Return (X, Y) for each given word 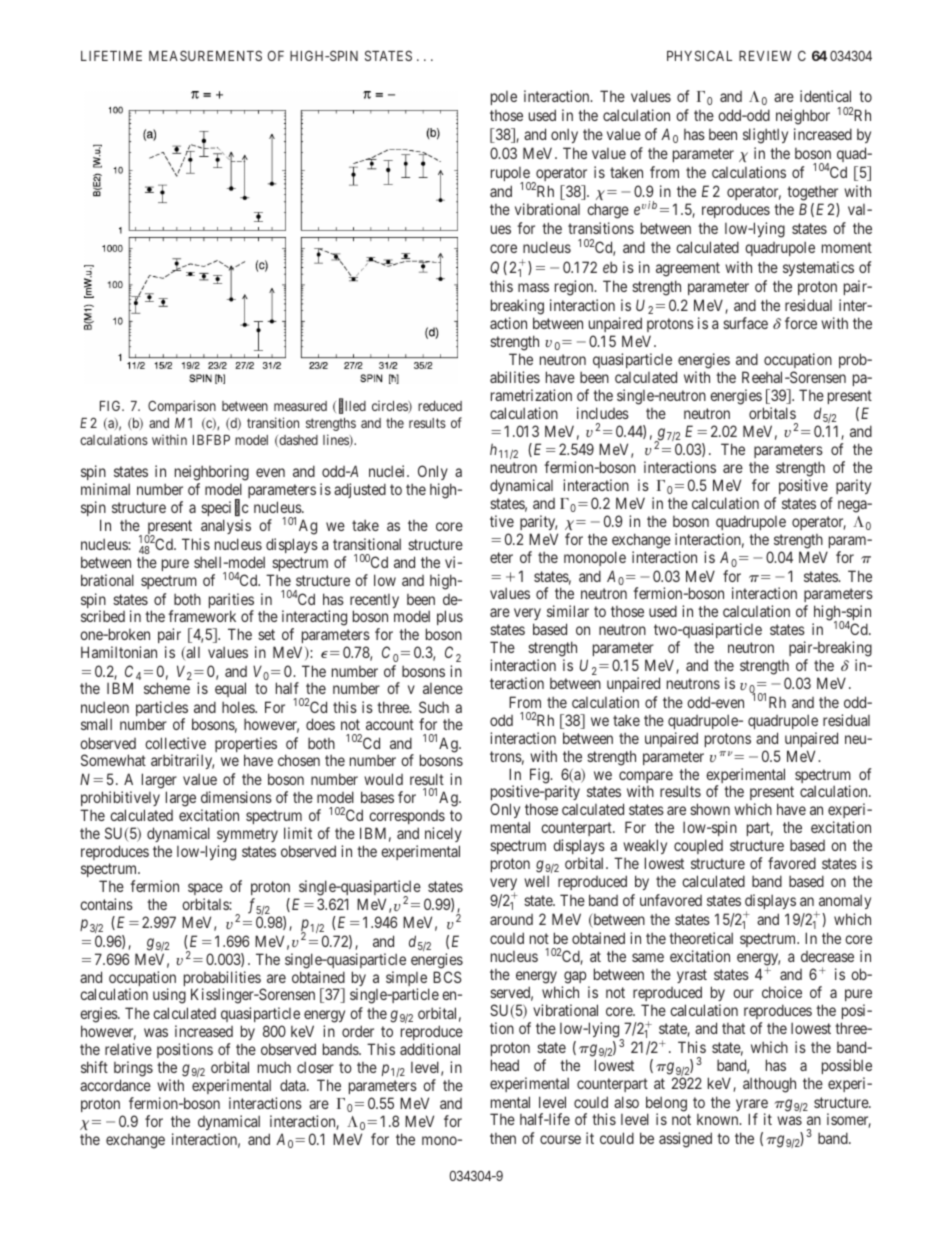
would (383, 779)
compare (646, 778)
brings (133, 1069)
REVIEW (765, 56)
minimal (105, 489)
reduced (440, 406)
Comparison (182, 407)
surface (745, 323)
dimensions (236, 797)
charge (608, 211)
